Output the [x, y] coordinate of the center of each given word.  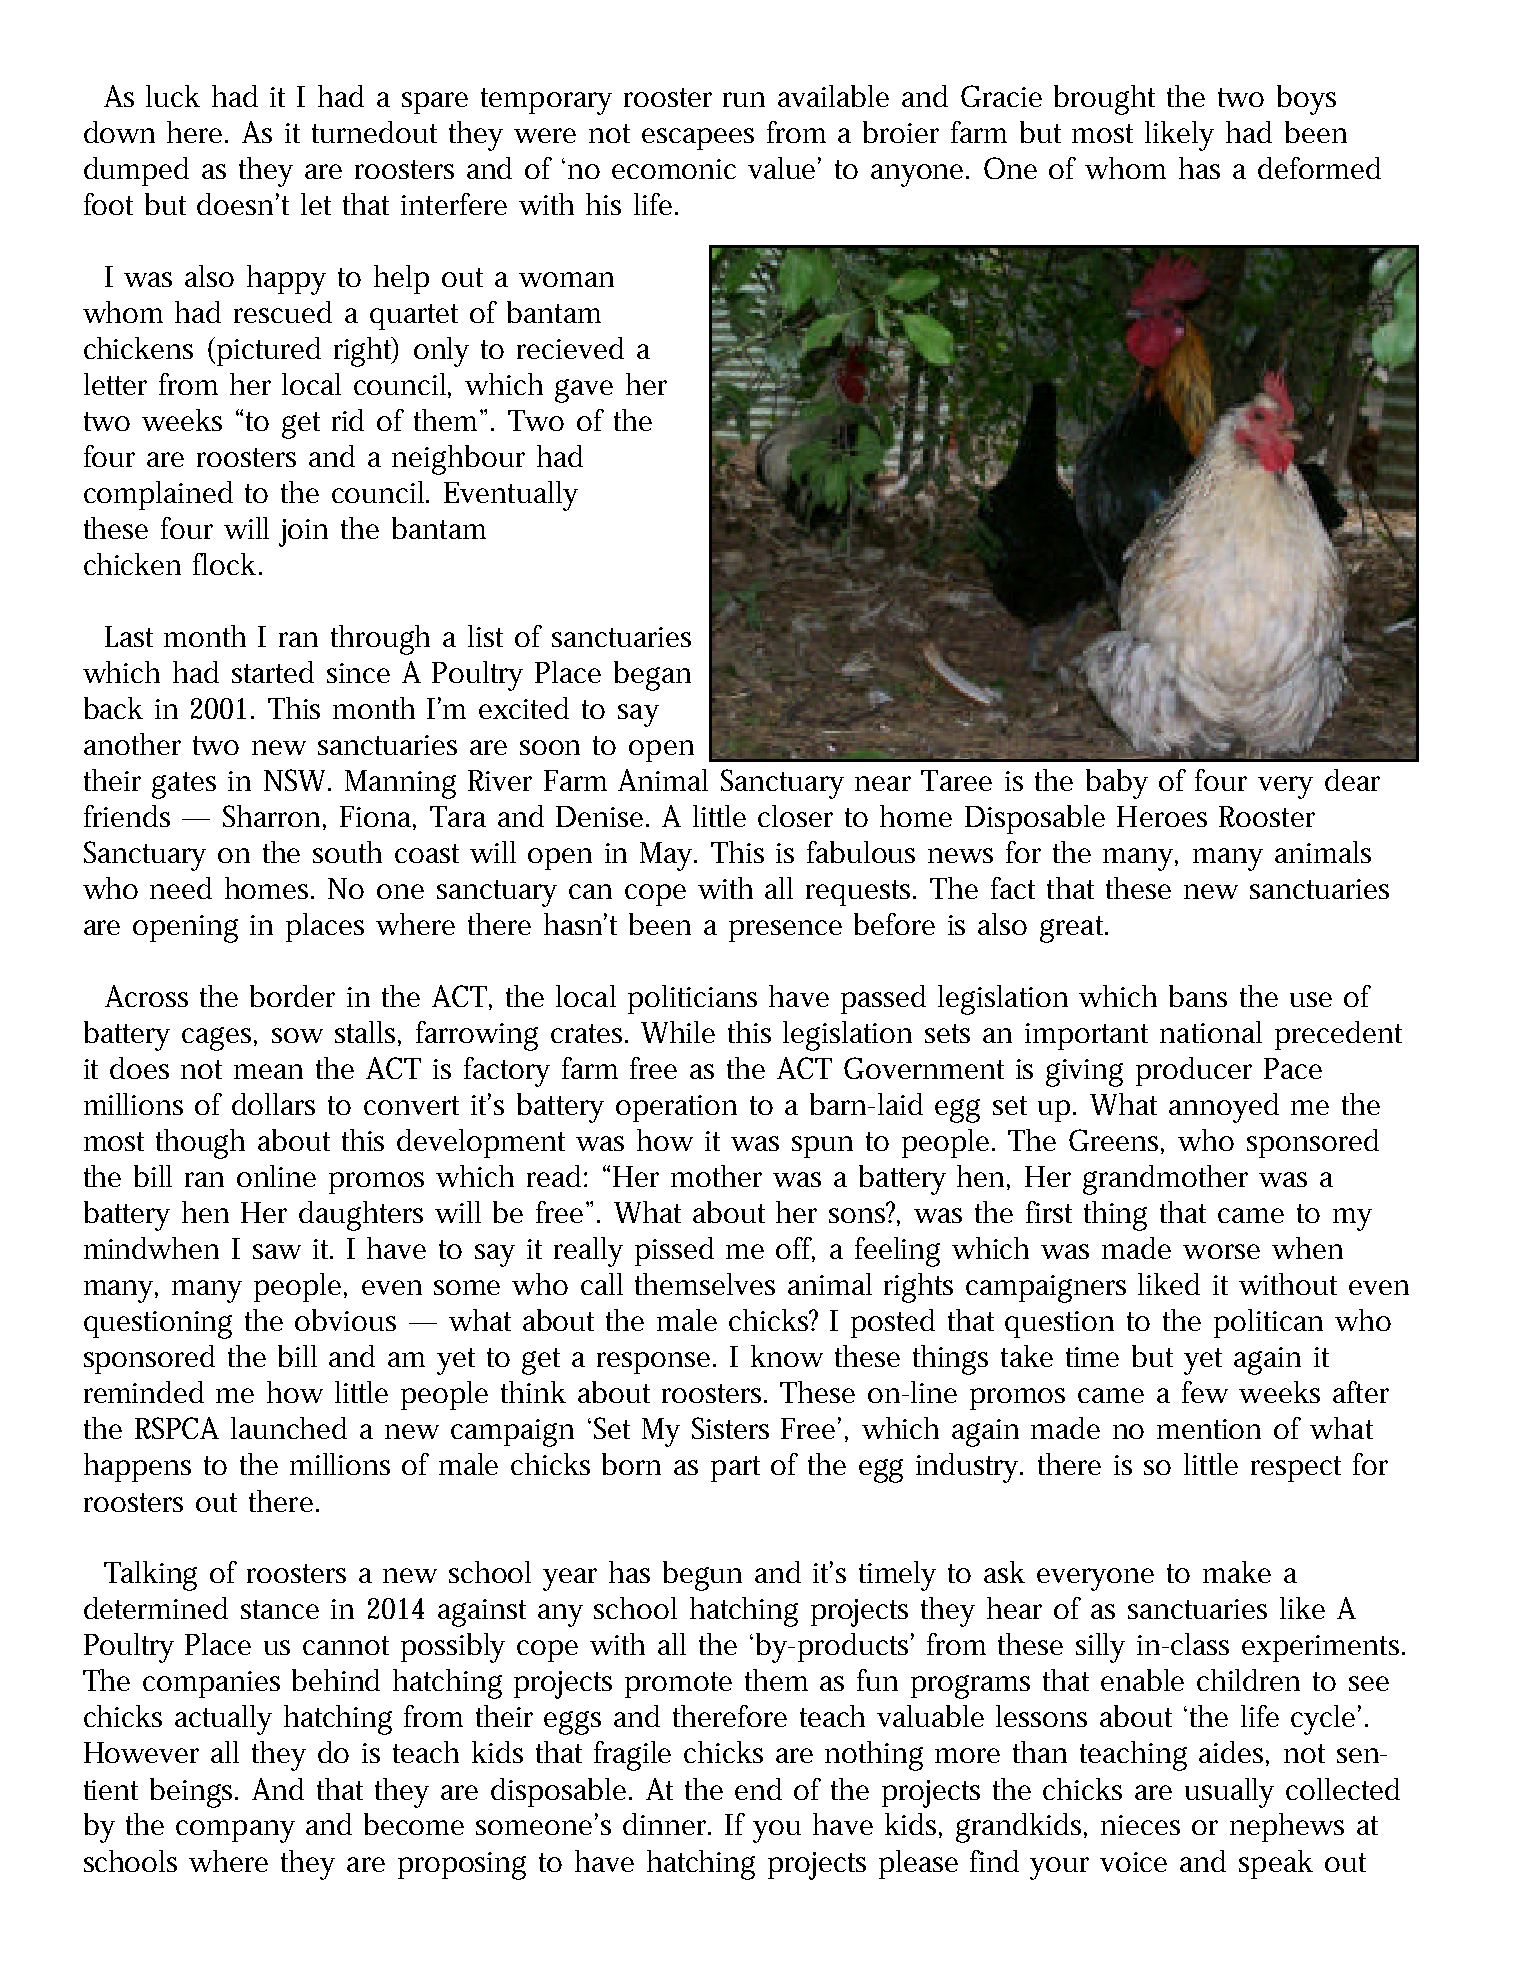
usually [1229, 1793]
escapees [698, 139]
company [235, 1831]
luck [173, 96]
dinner [667, 1824]
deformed [1319, 168]
